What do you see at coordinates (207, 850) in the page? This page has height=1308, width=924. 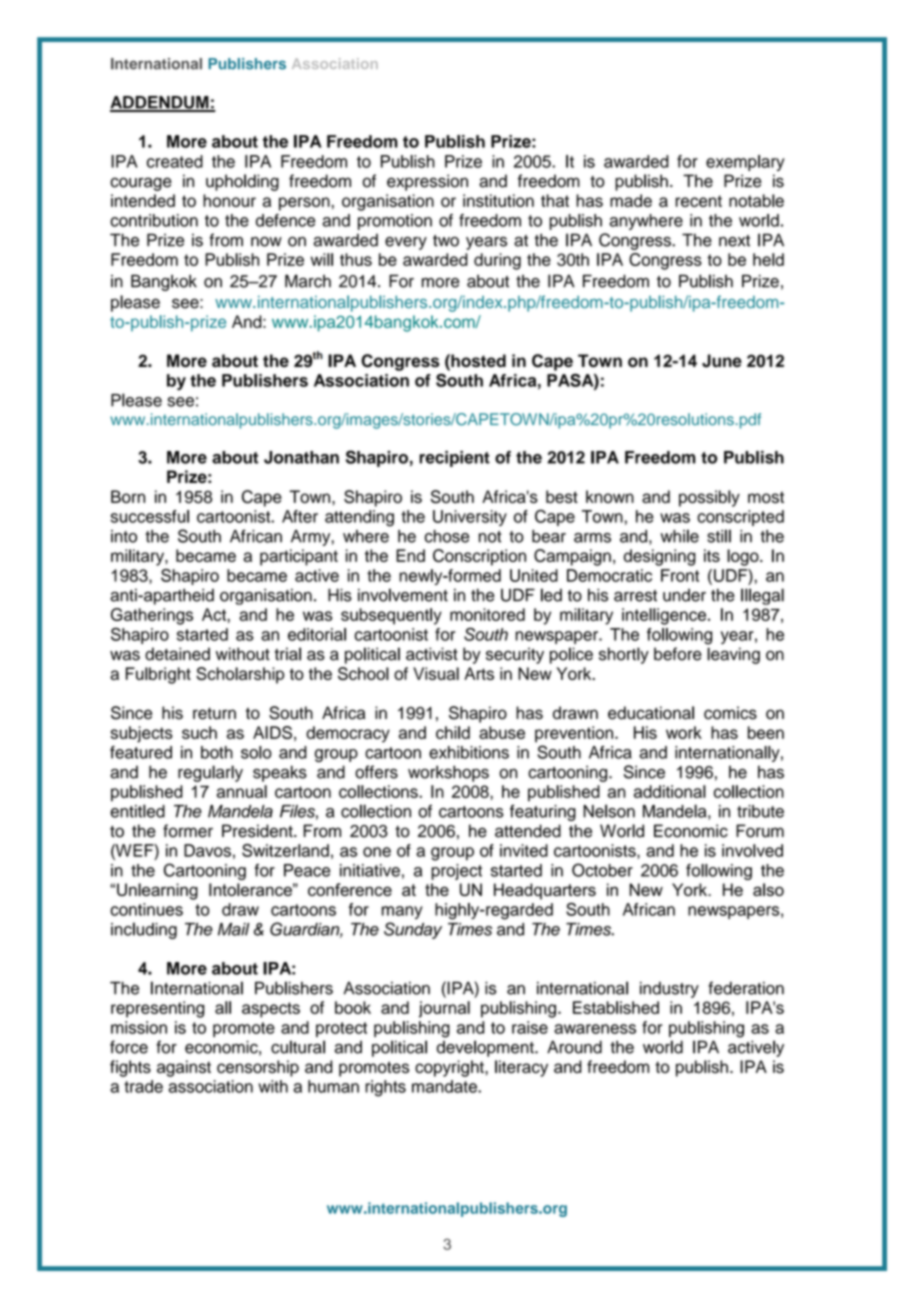 I see `Davos` at bounding box center [207, 850].
